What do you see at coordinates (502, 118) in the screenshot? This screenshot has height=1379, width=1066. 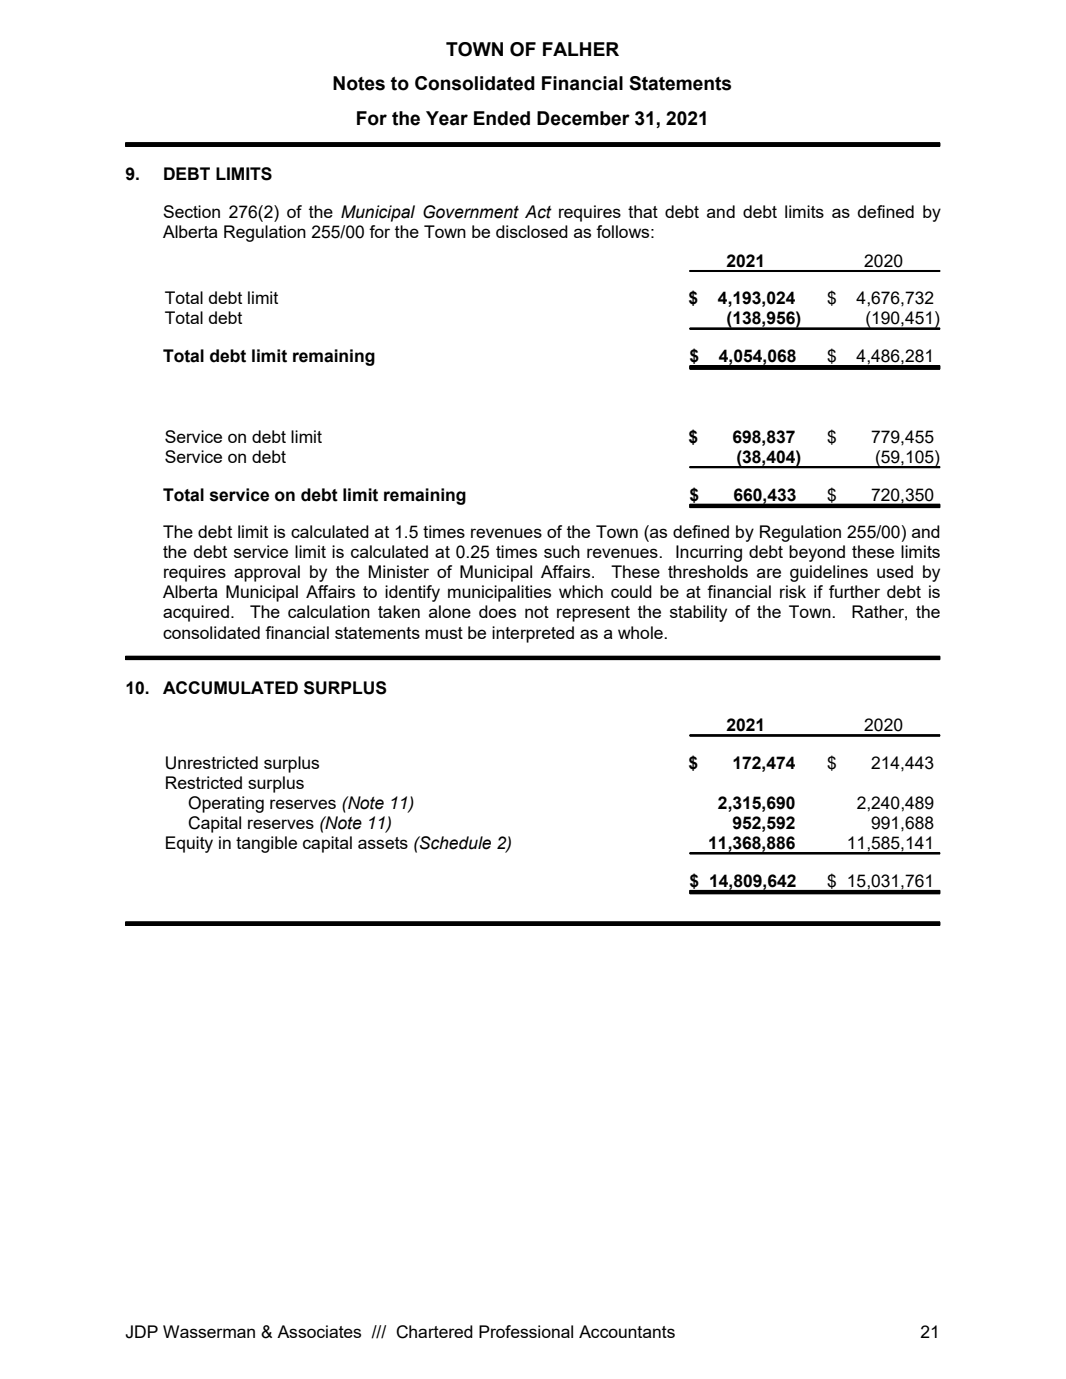 I see `Ended` at bounding box center [502, 118].
